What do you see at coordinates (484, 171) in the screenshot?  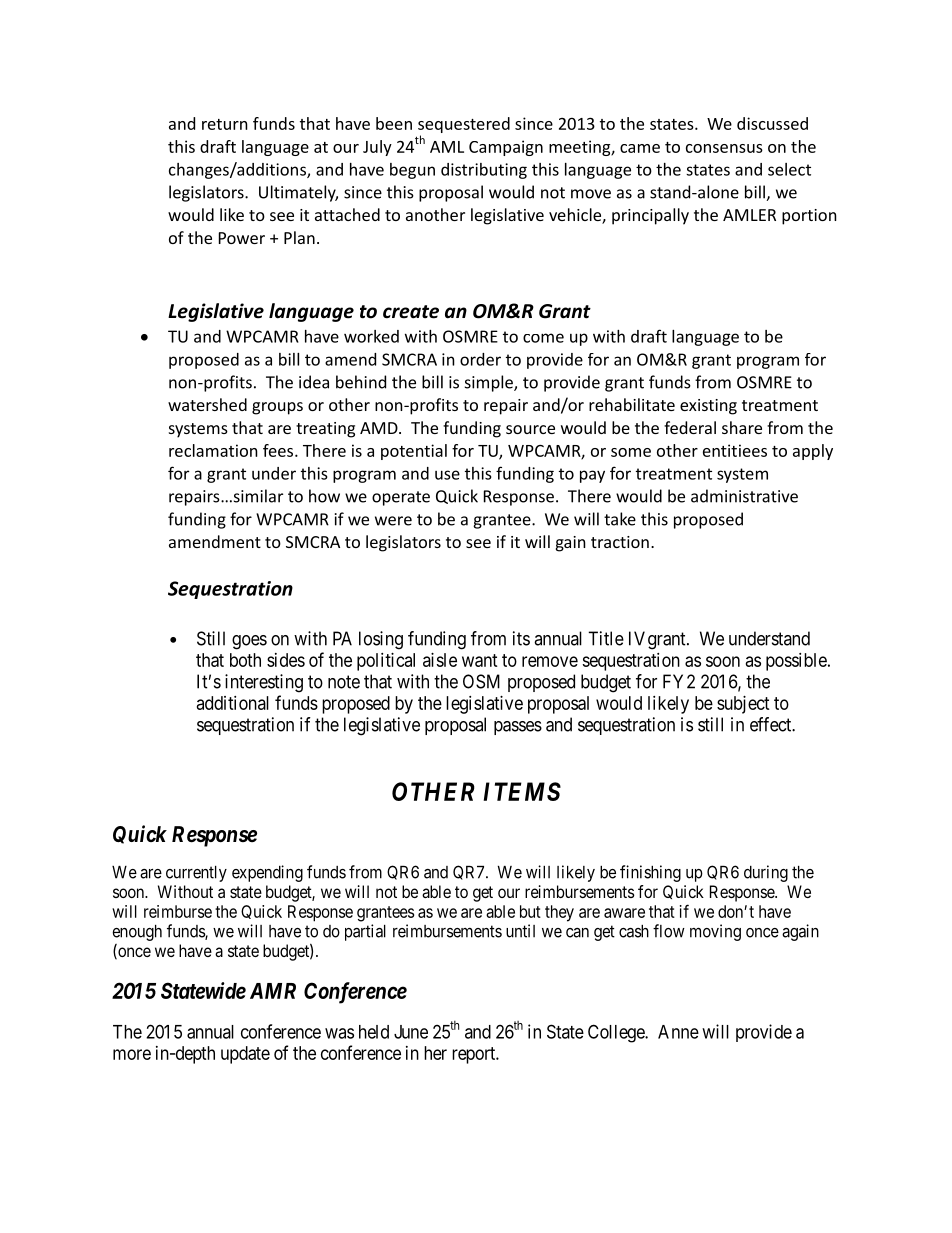 I see `distributing` at bounding box center [484, 171].
